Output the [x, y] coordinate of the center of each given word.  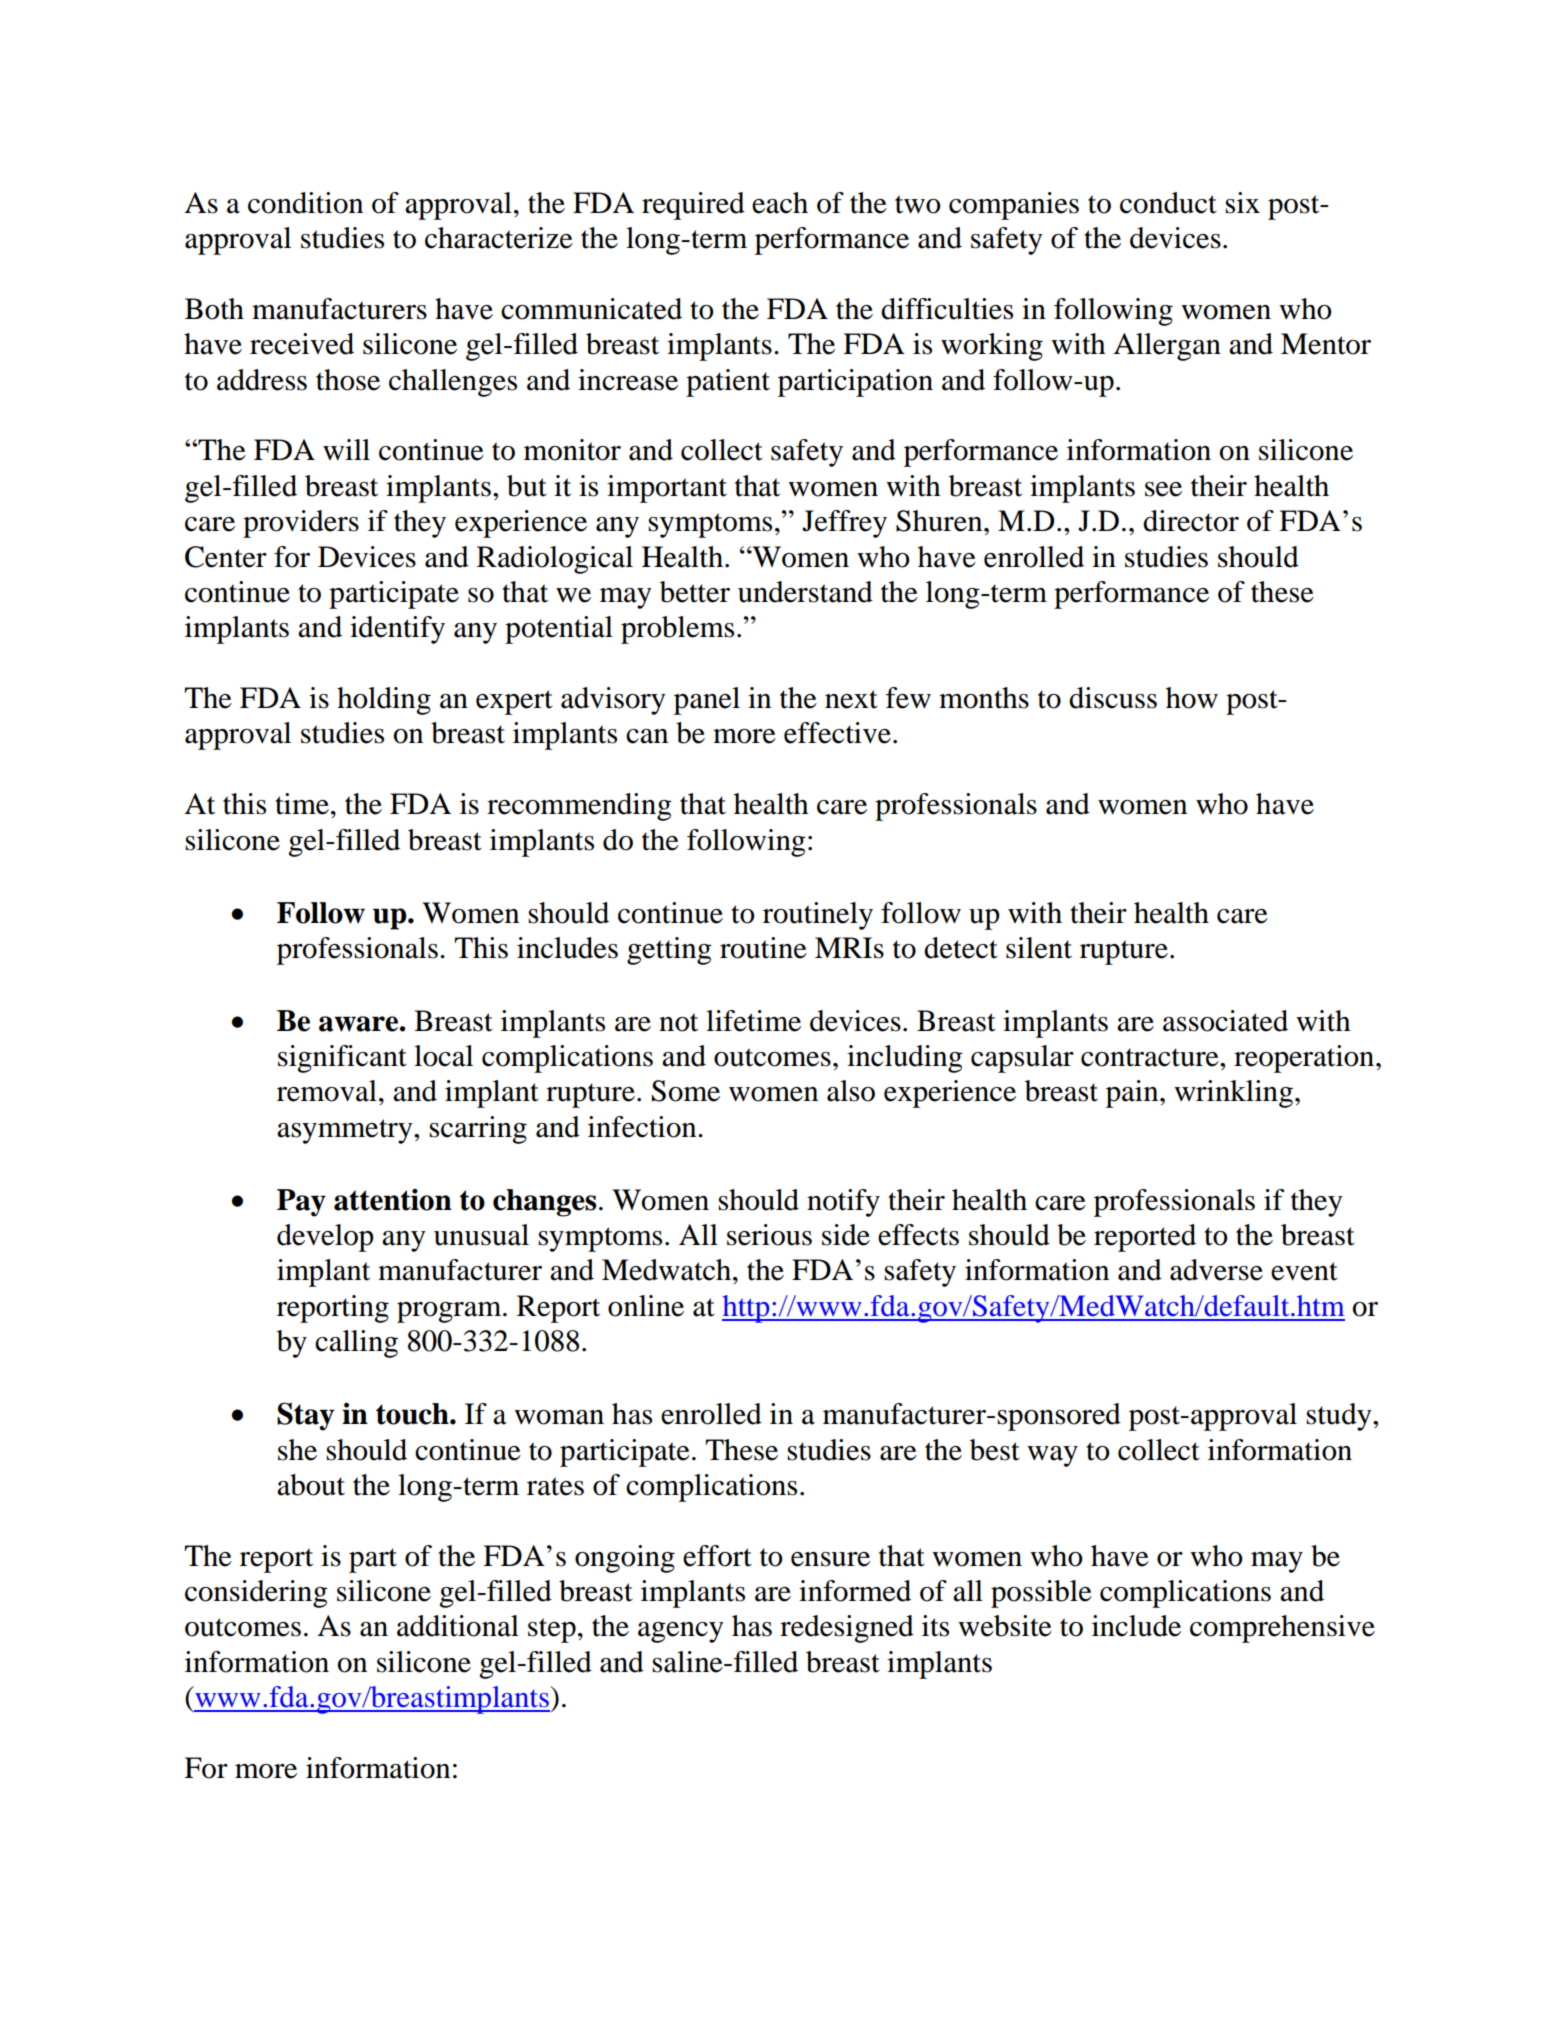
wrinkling [1233, 1094]
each [780, 203]
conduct [1168, 203]
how [1192, 698]
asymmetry [346, 1131]
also [851, 1091]
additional [458, 1626]
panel [707, 701]
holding [384, 701]
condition [305, 203]
